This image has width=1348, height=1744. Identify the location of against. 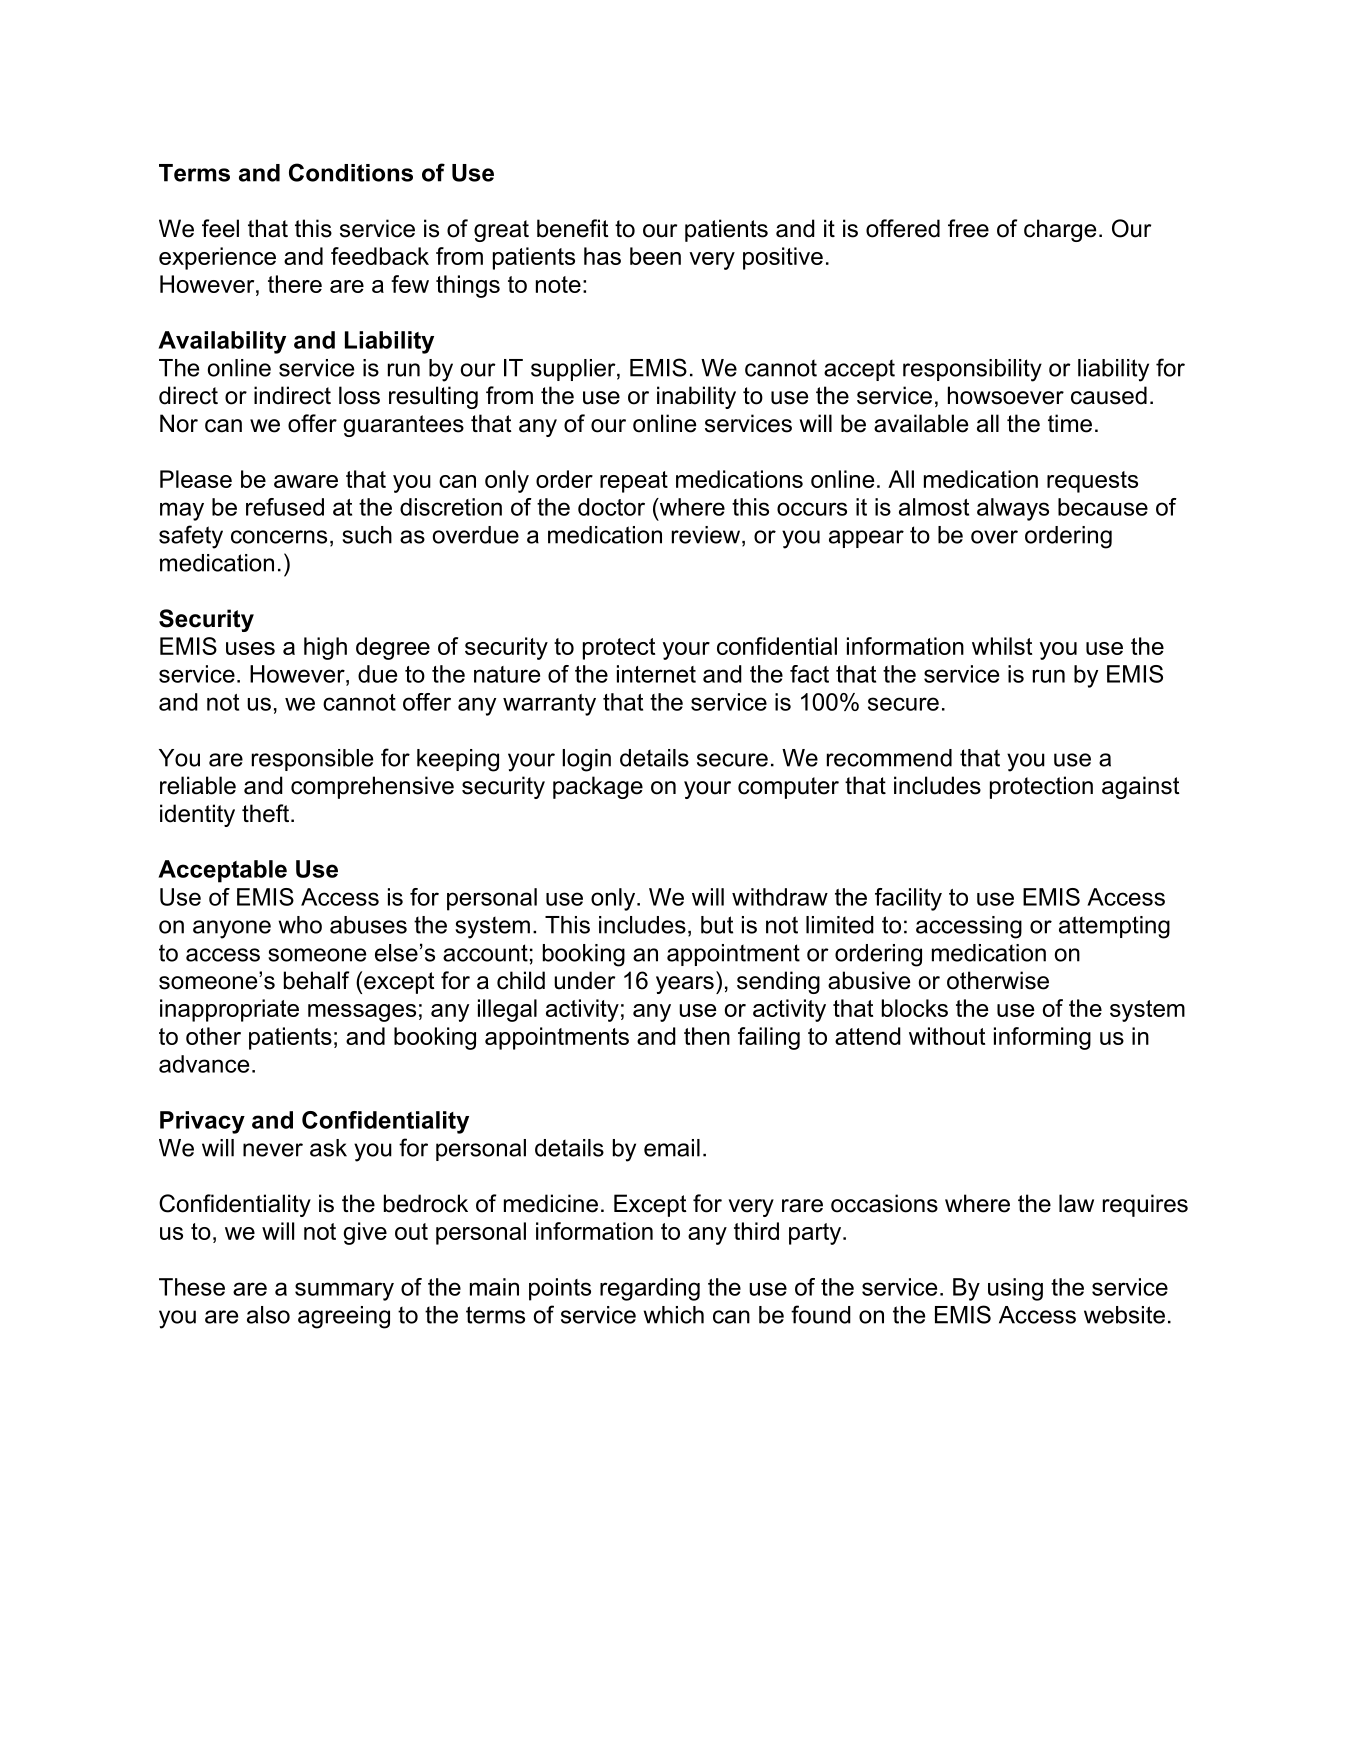
(1141, 787).
